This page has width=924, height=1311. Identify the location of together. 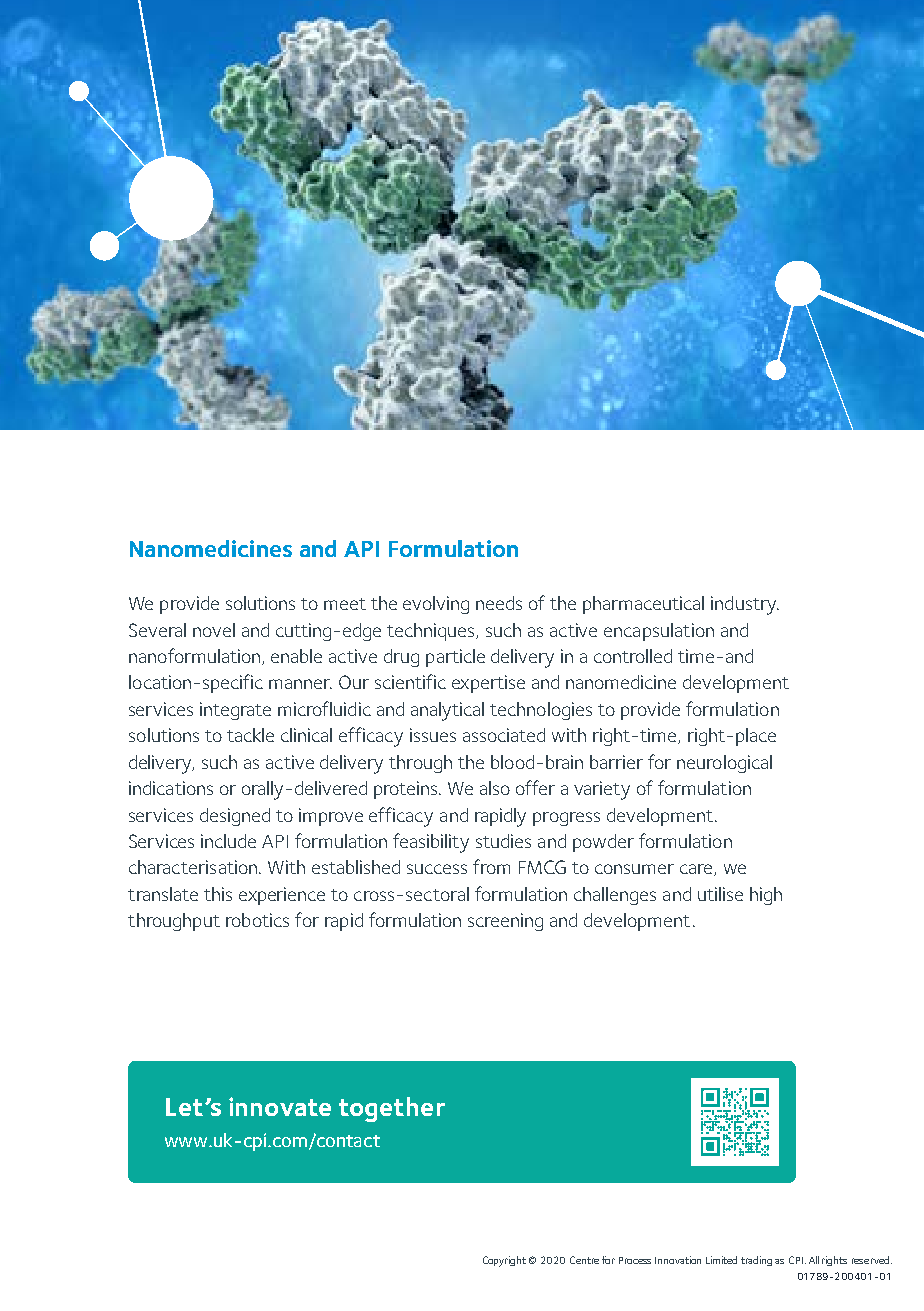
(392, 1109).
